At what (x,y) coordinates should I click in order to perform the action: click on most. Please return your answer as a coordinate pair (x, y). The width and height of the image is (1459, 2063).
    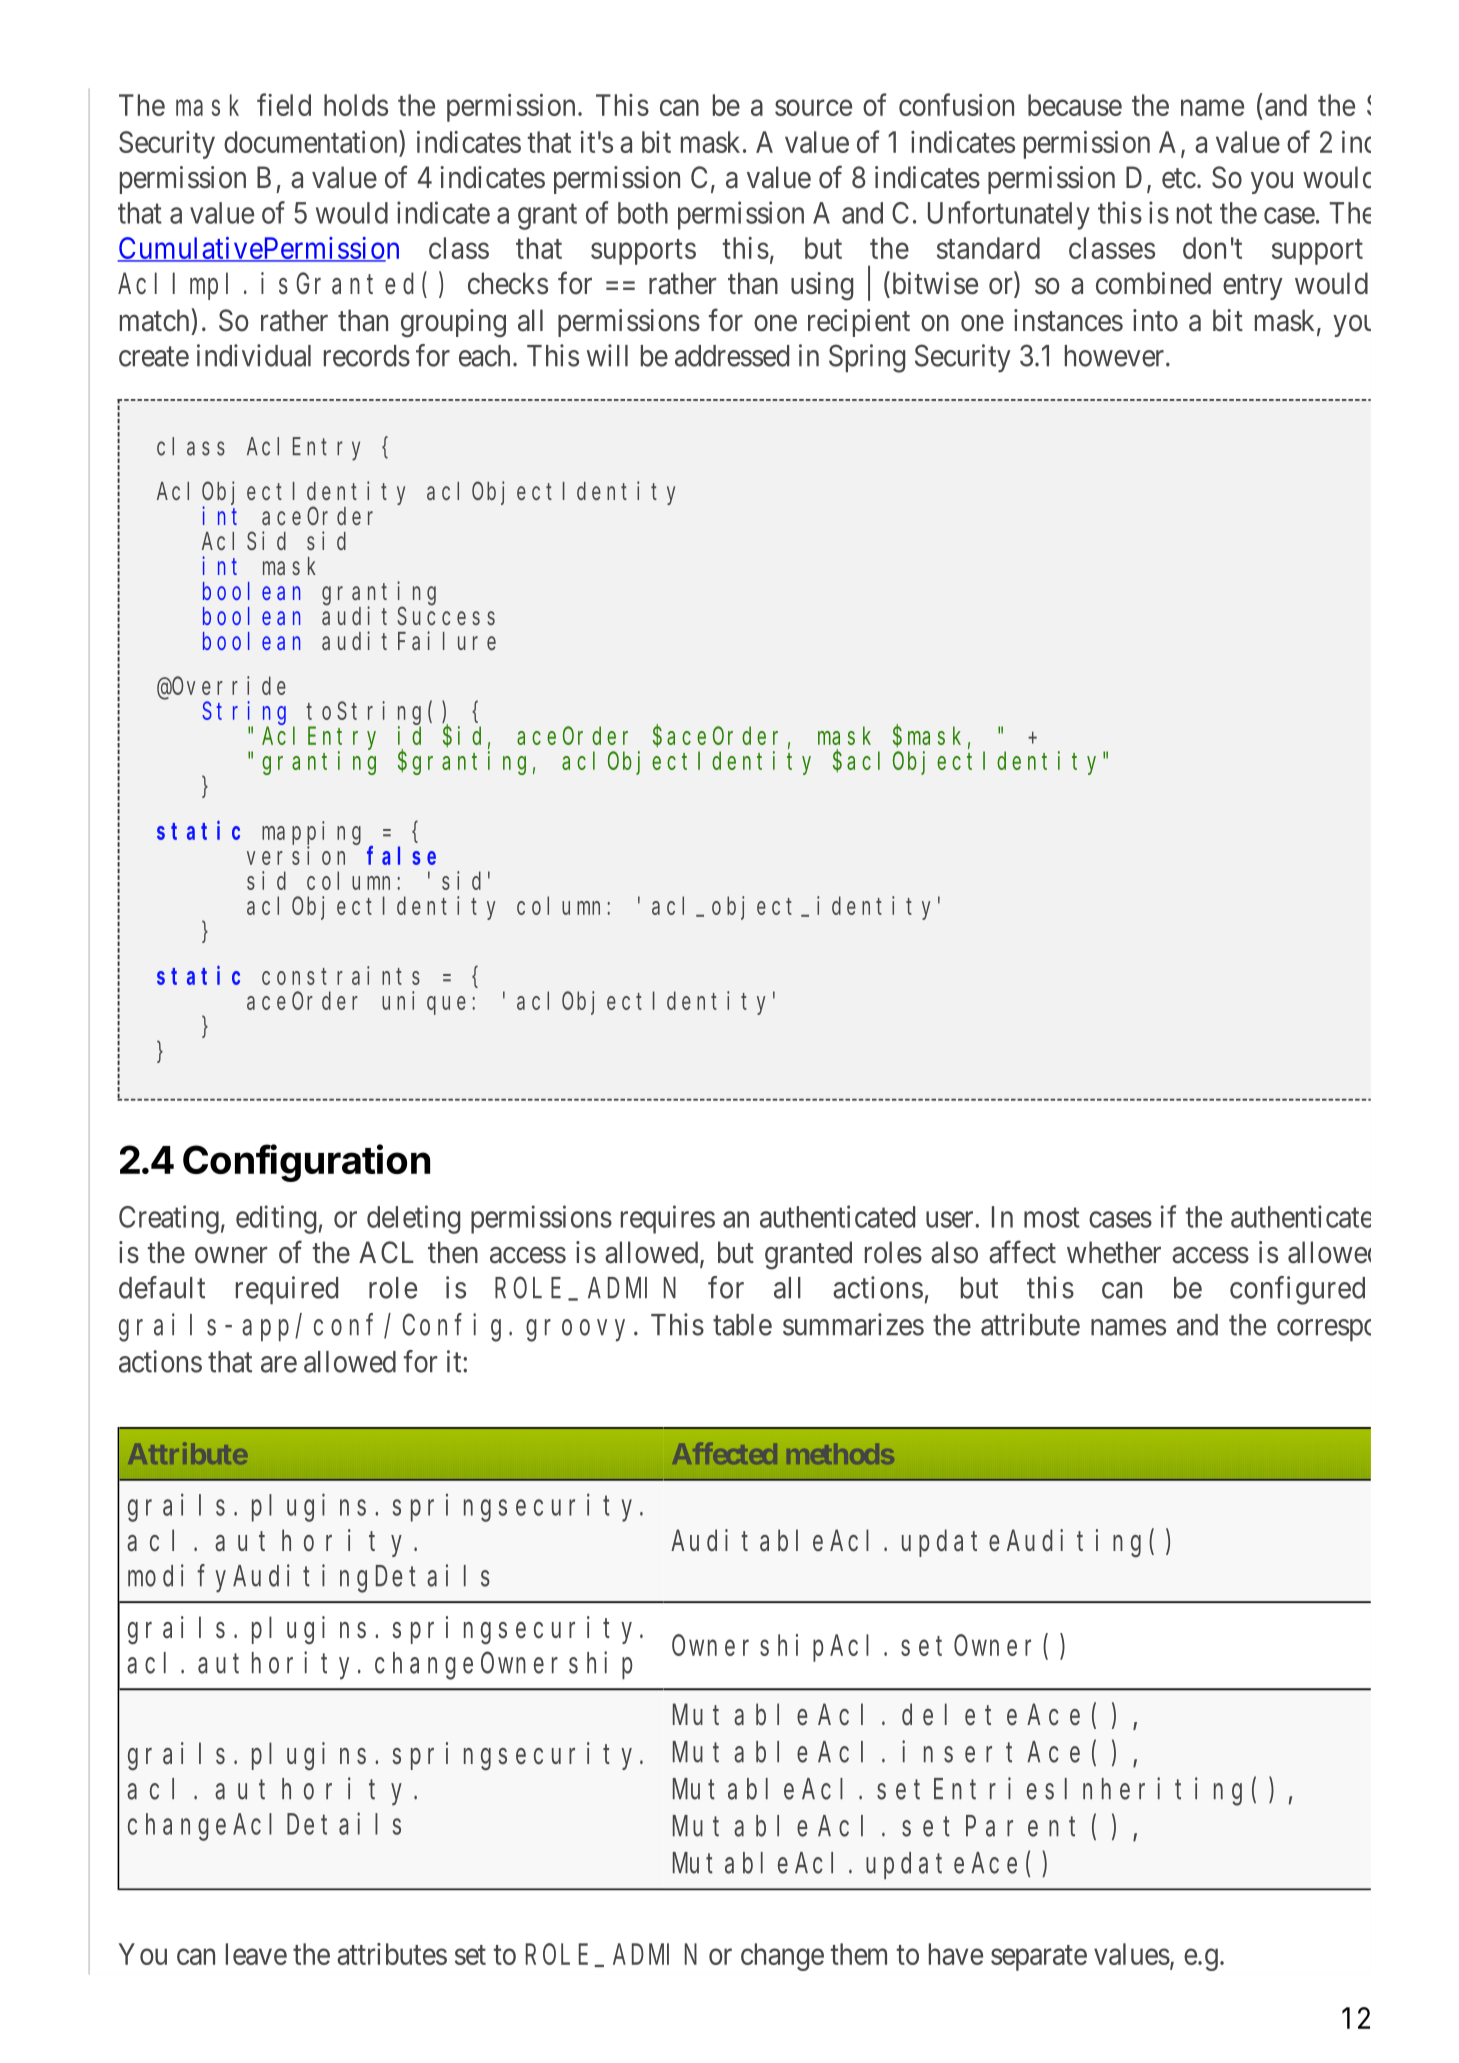
    Looking at the image, I should click on (1052, 1218).
